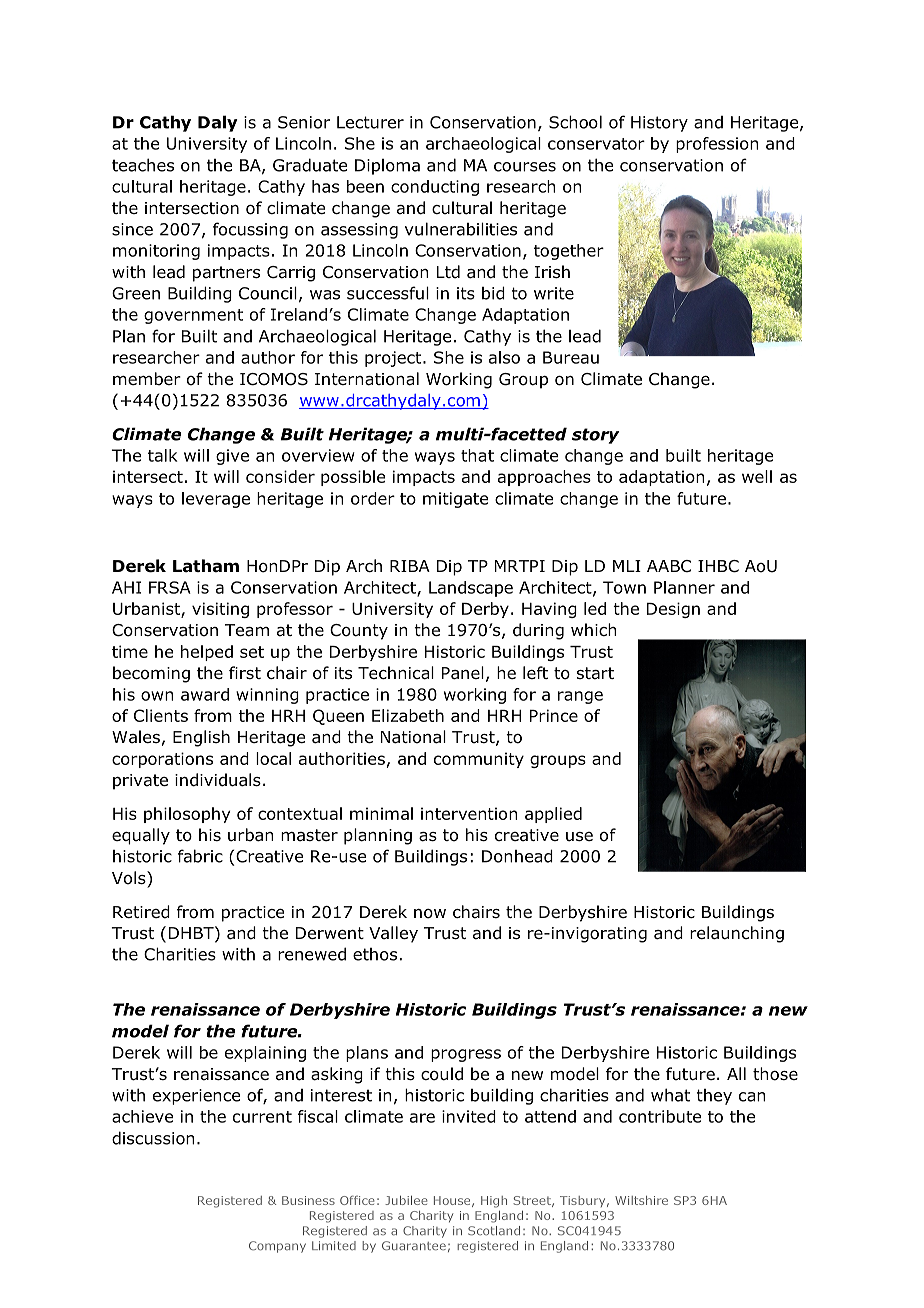 The width and height of the document is (924, 1308). Describe the element at coordinates (673, 610) in the document. I see `Design` at that location.
